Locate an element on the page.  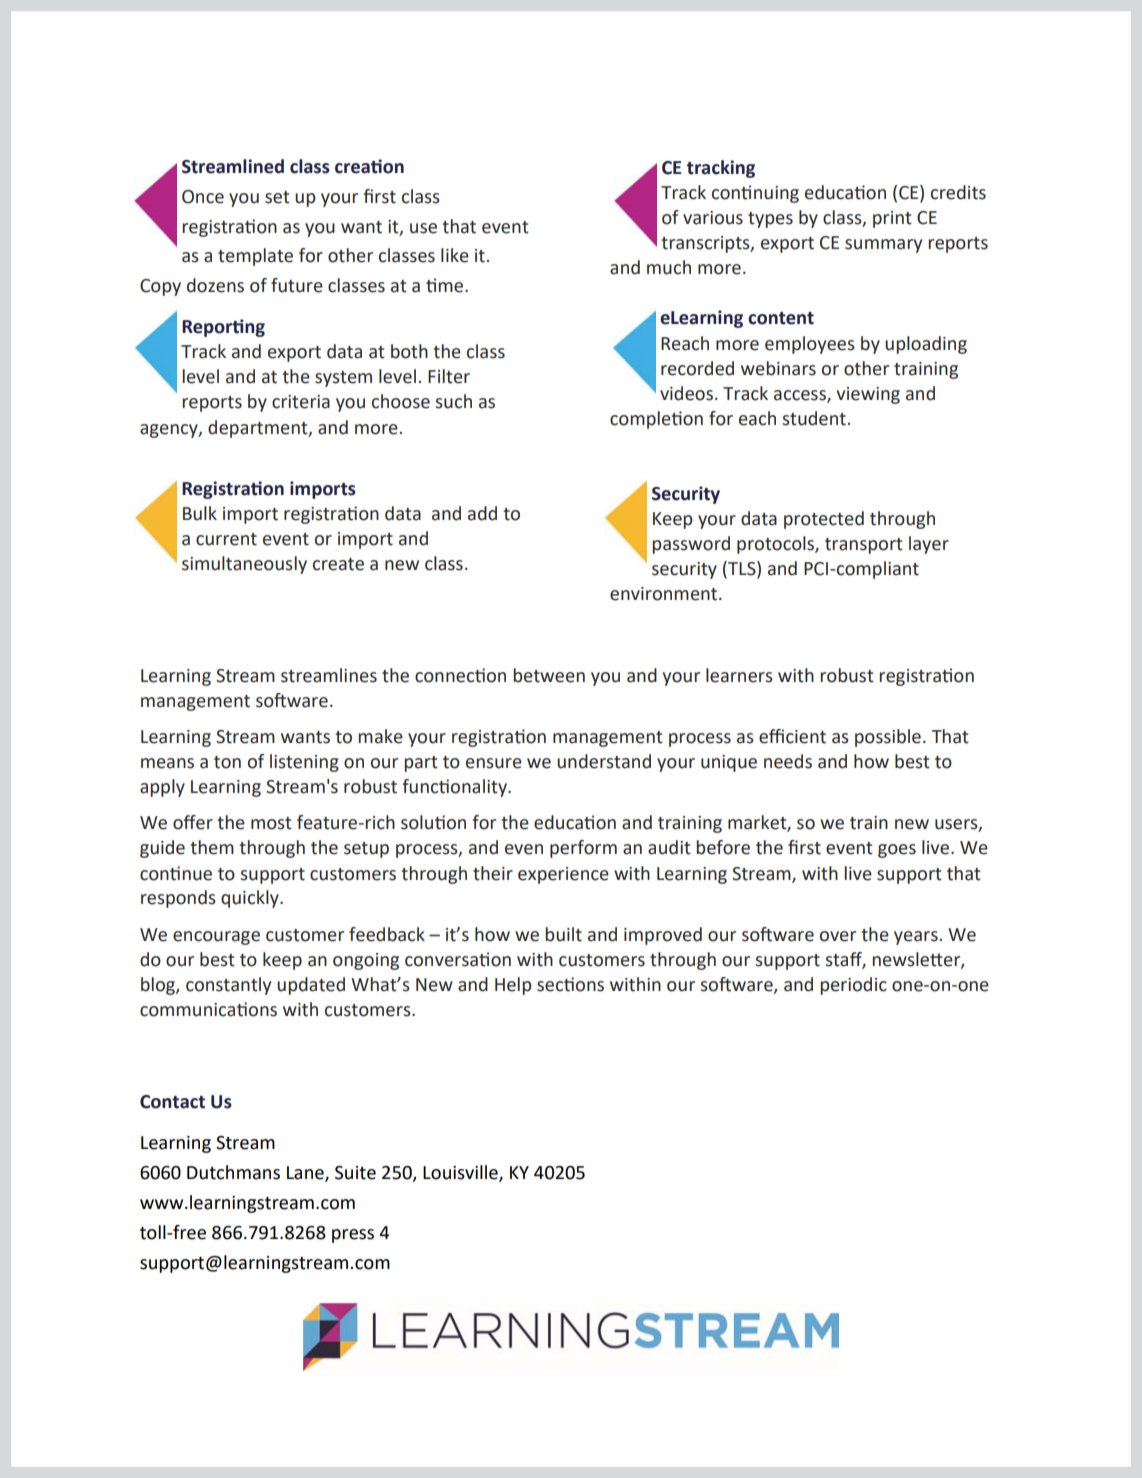
periodic is located at coordinates (853, 986).
